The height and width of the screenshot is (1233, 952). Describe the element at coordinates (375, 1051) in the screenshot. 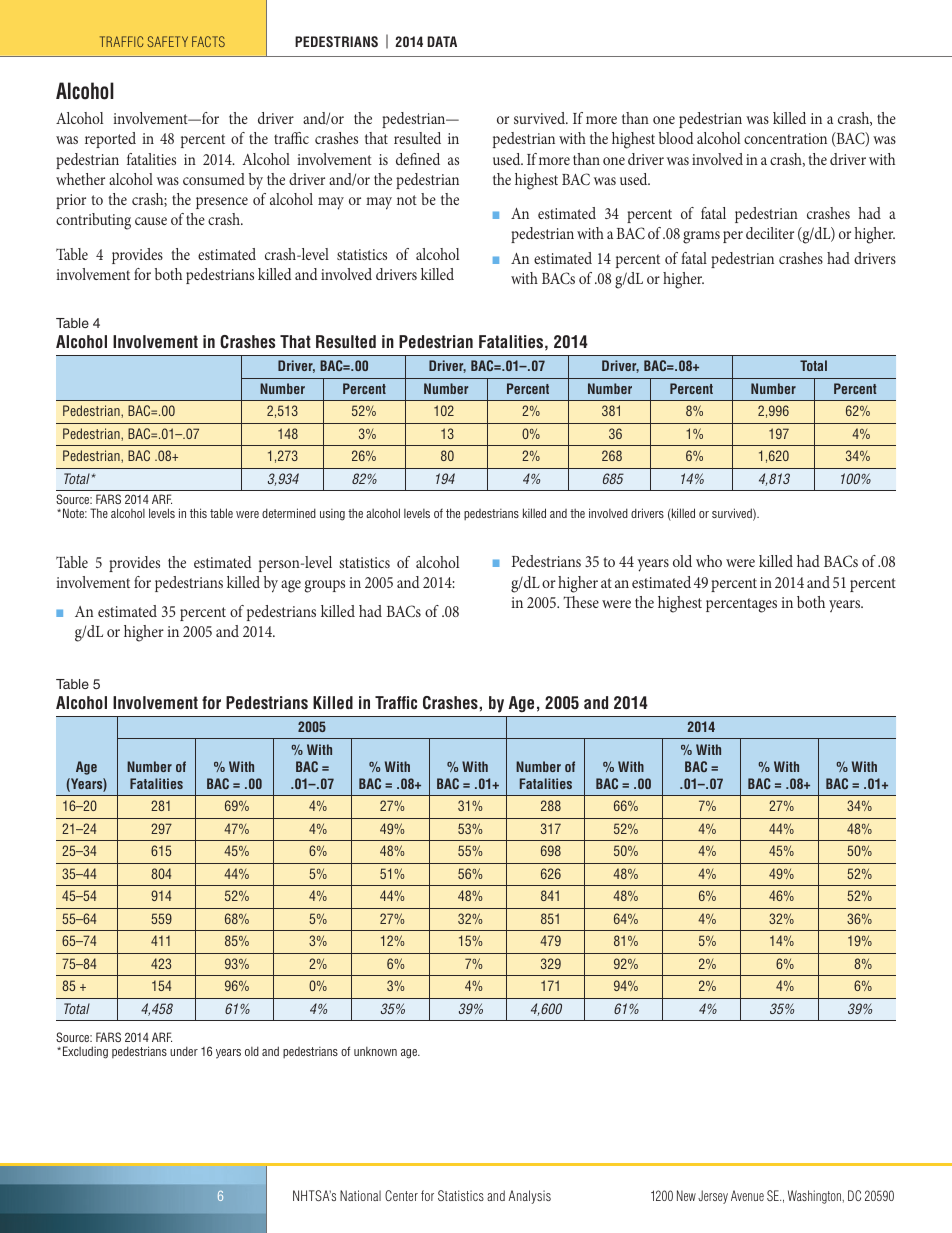

I see `unknown` at that location.
